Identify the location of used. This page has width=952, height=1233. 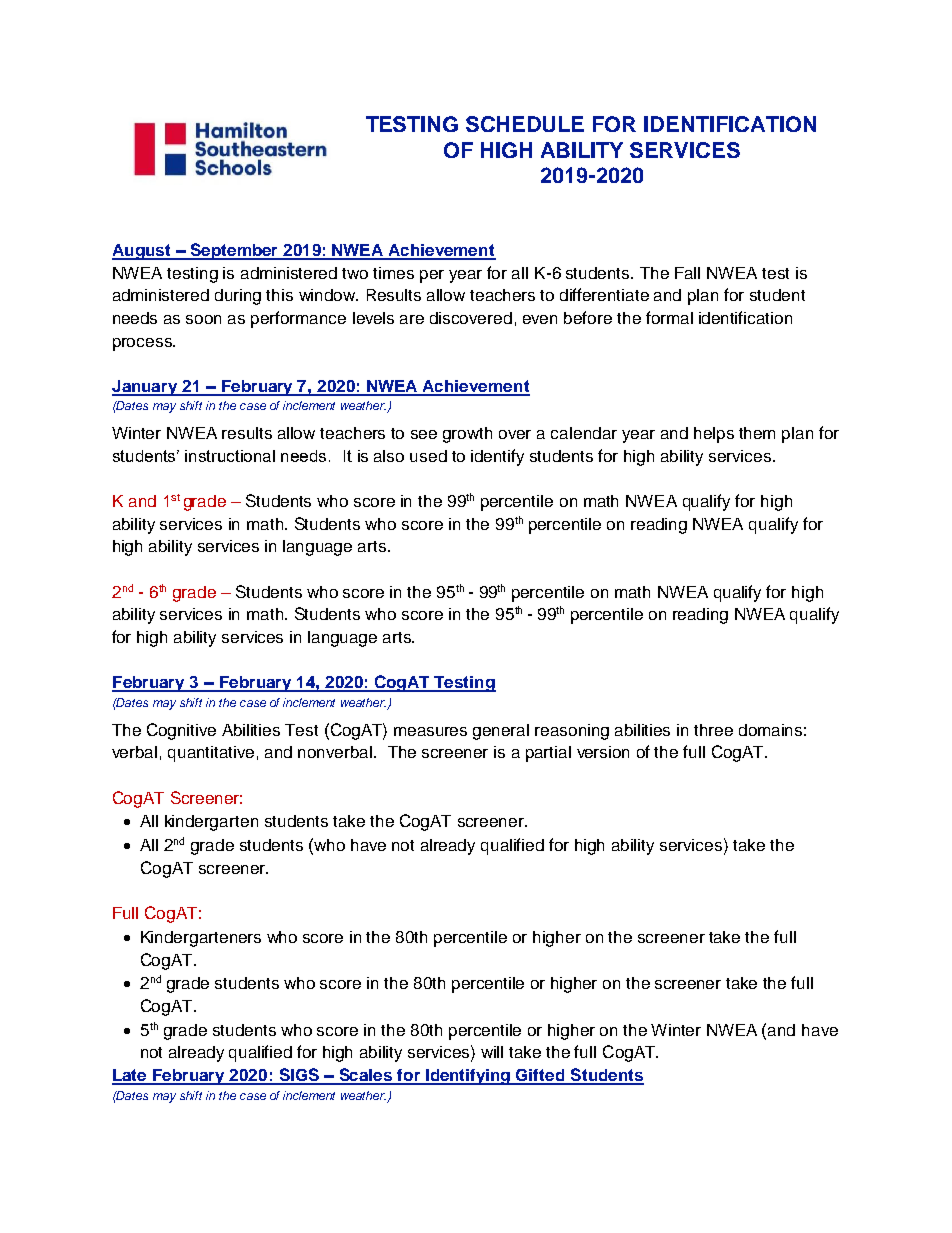
(428, 456).
